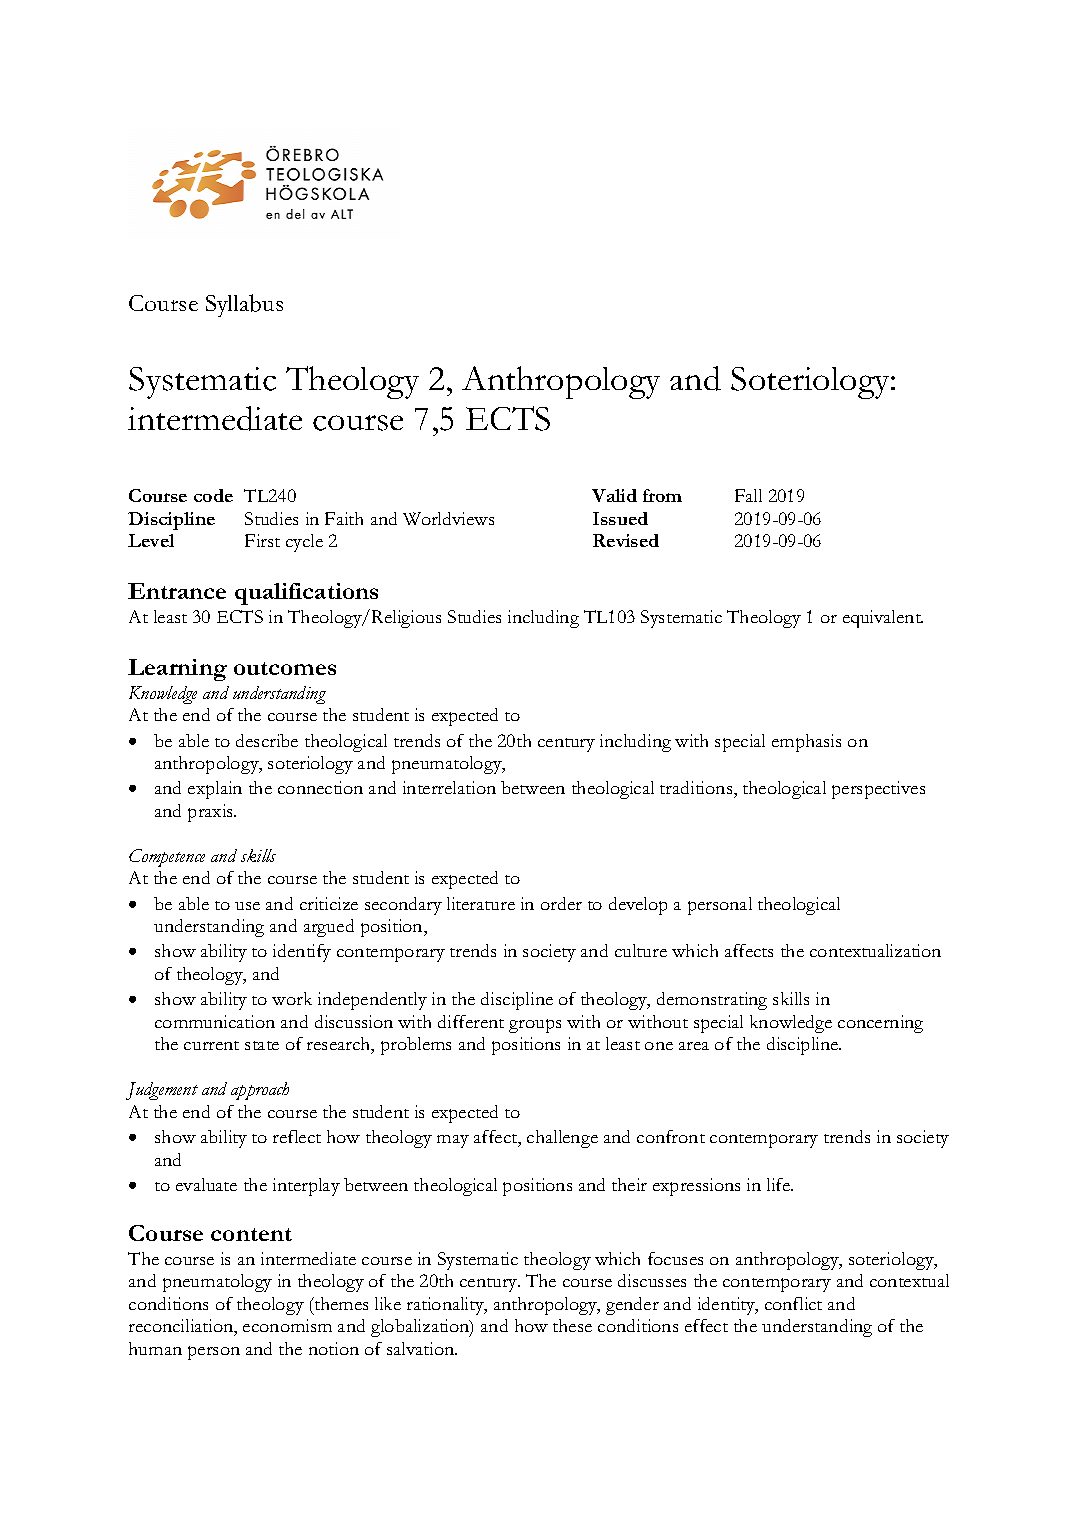  What do you see at coordinates (448, 518) in the screenshot?
I see `Worldviews` at bounding box center [448, 518].
